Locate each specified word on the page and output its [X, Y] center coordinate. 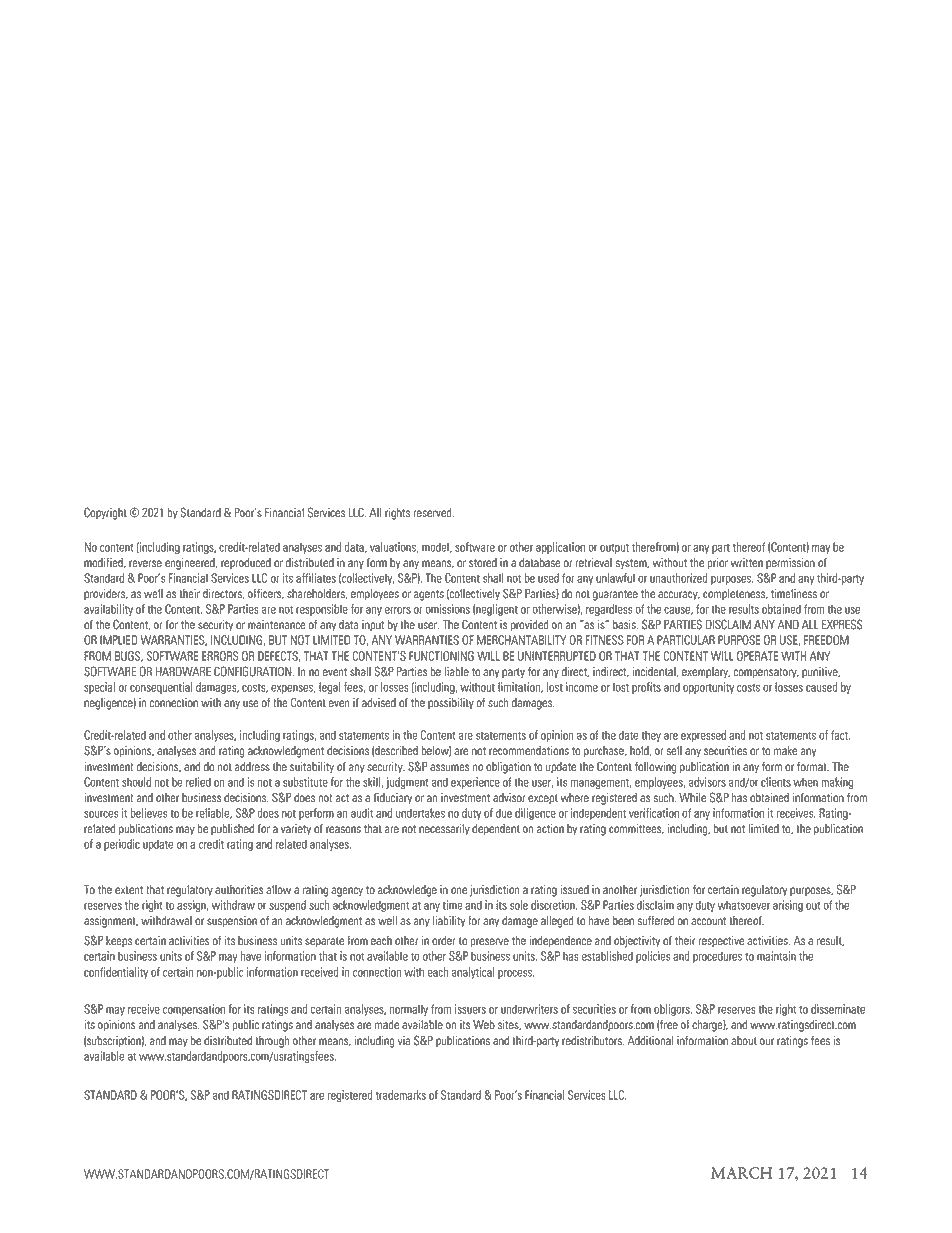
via [404, 1041]
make [785, 751]
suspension [232, 922]
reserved [434, 513]
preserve [489, 943]
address [252, 767]
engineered [191, 564]
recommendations [529, 751]
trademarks [401, 1095]
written [747, 563]
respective [721, 942]
